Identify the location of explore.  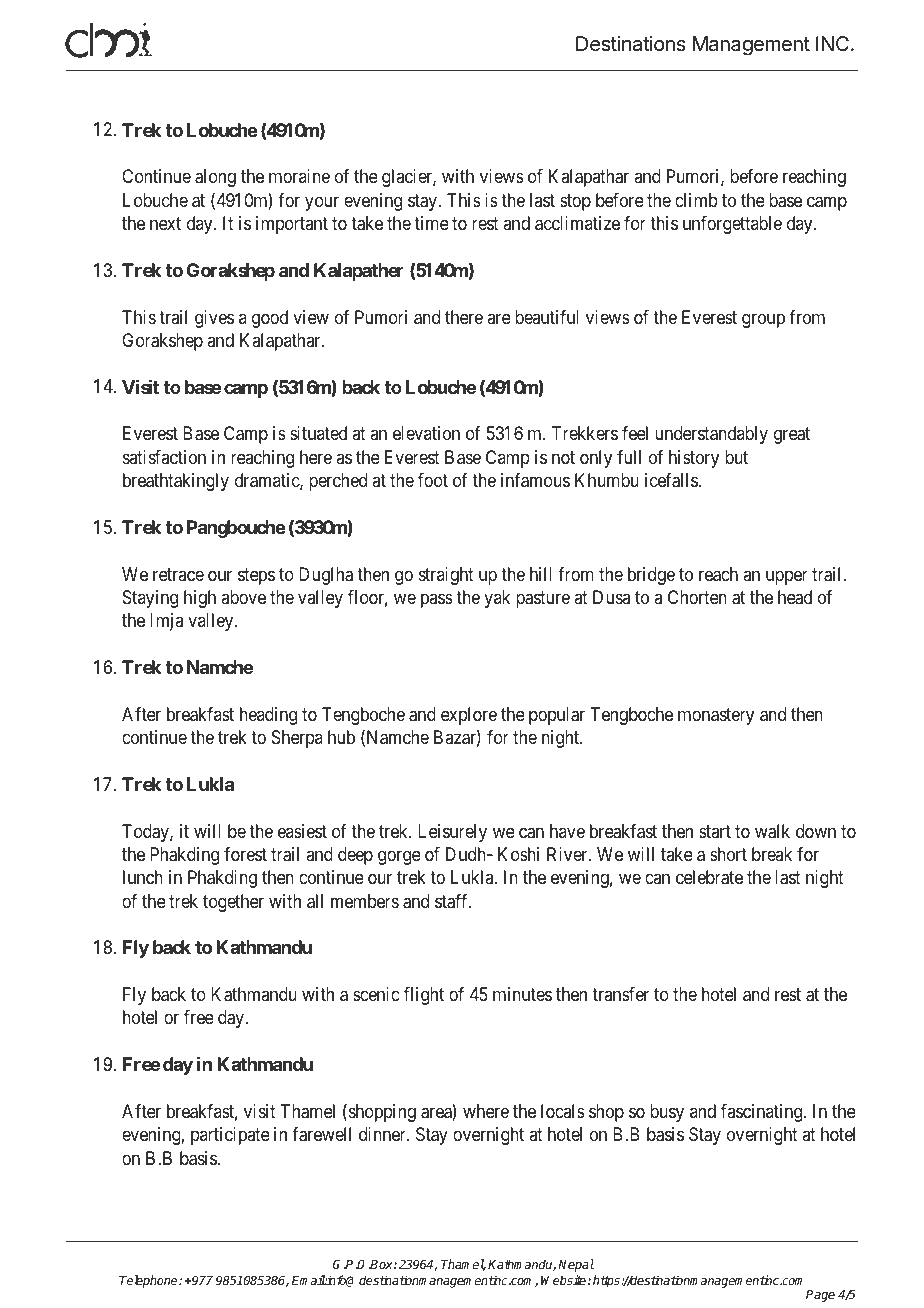
(469, 716).
